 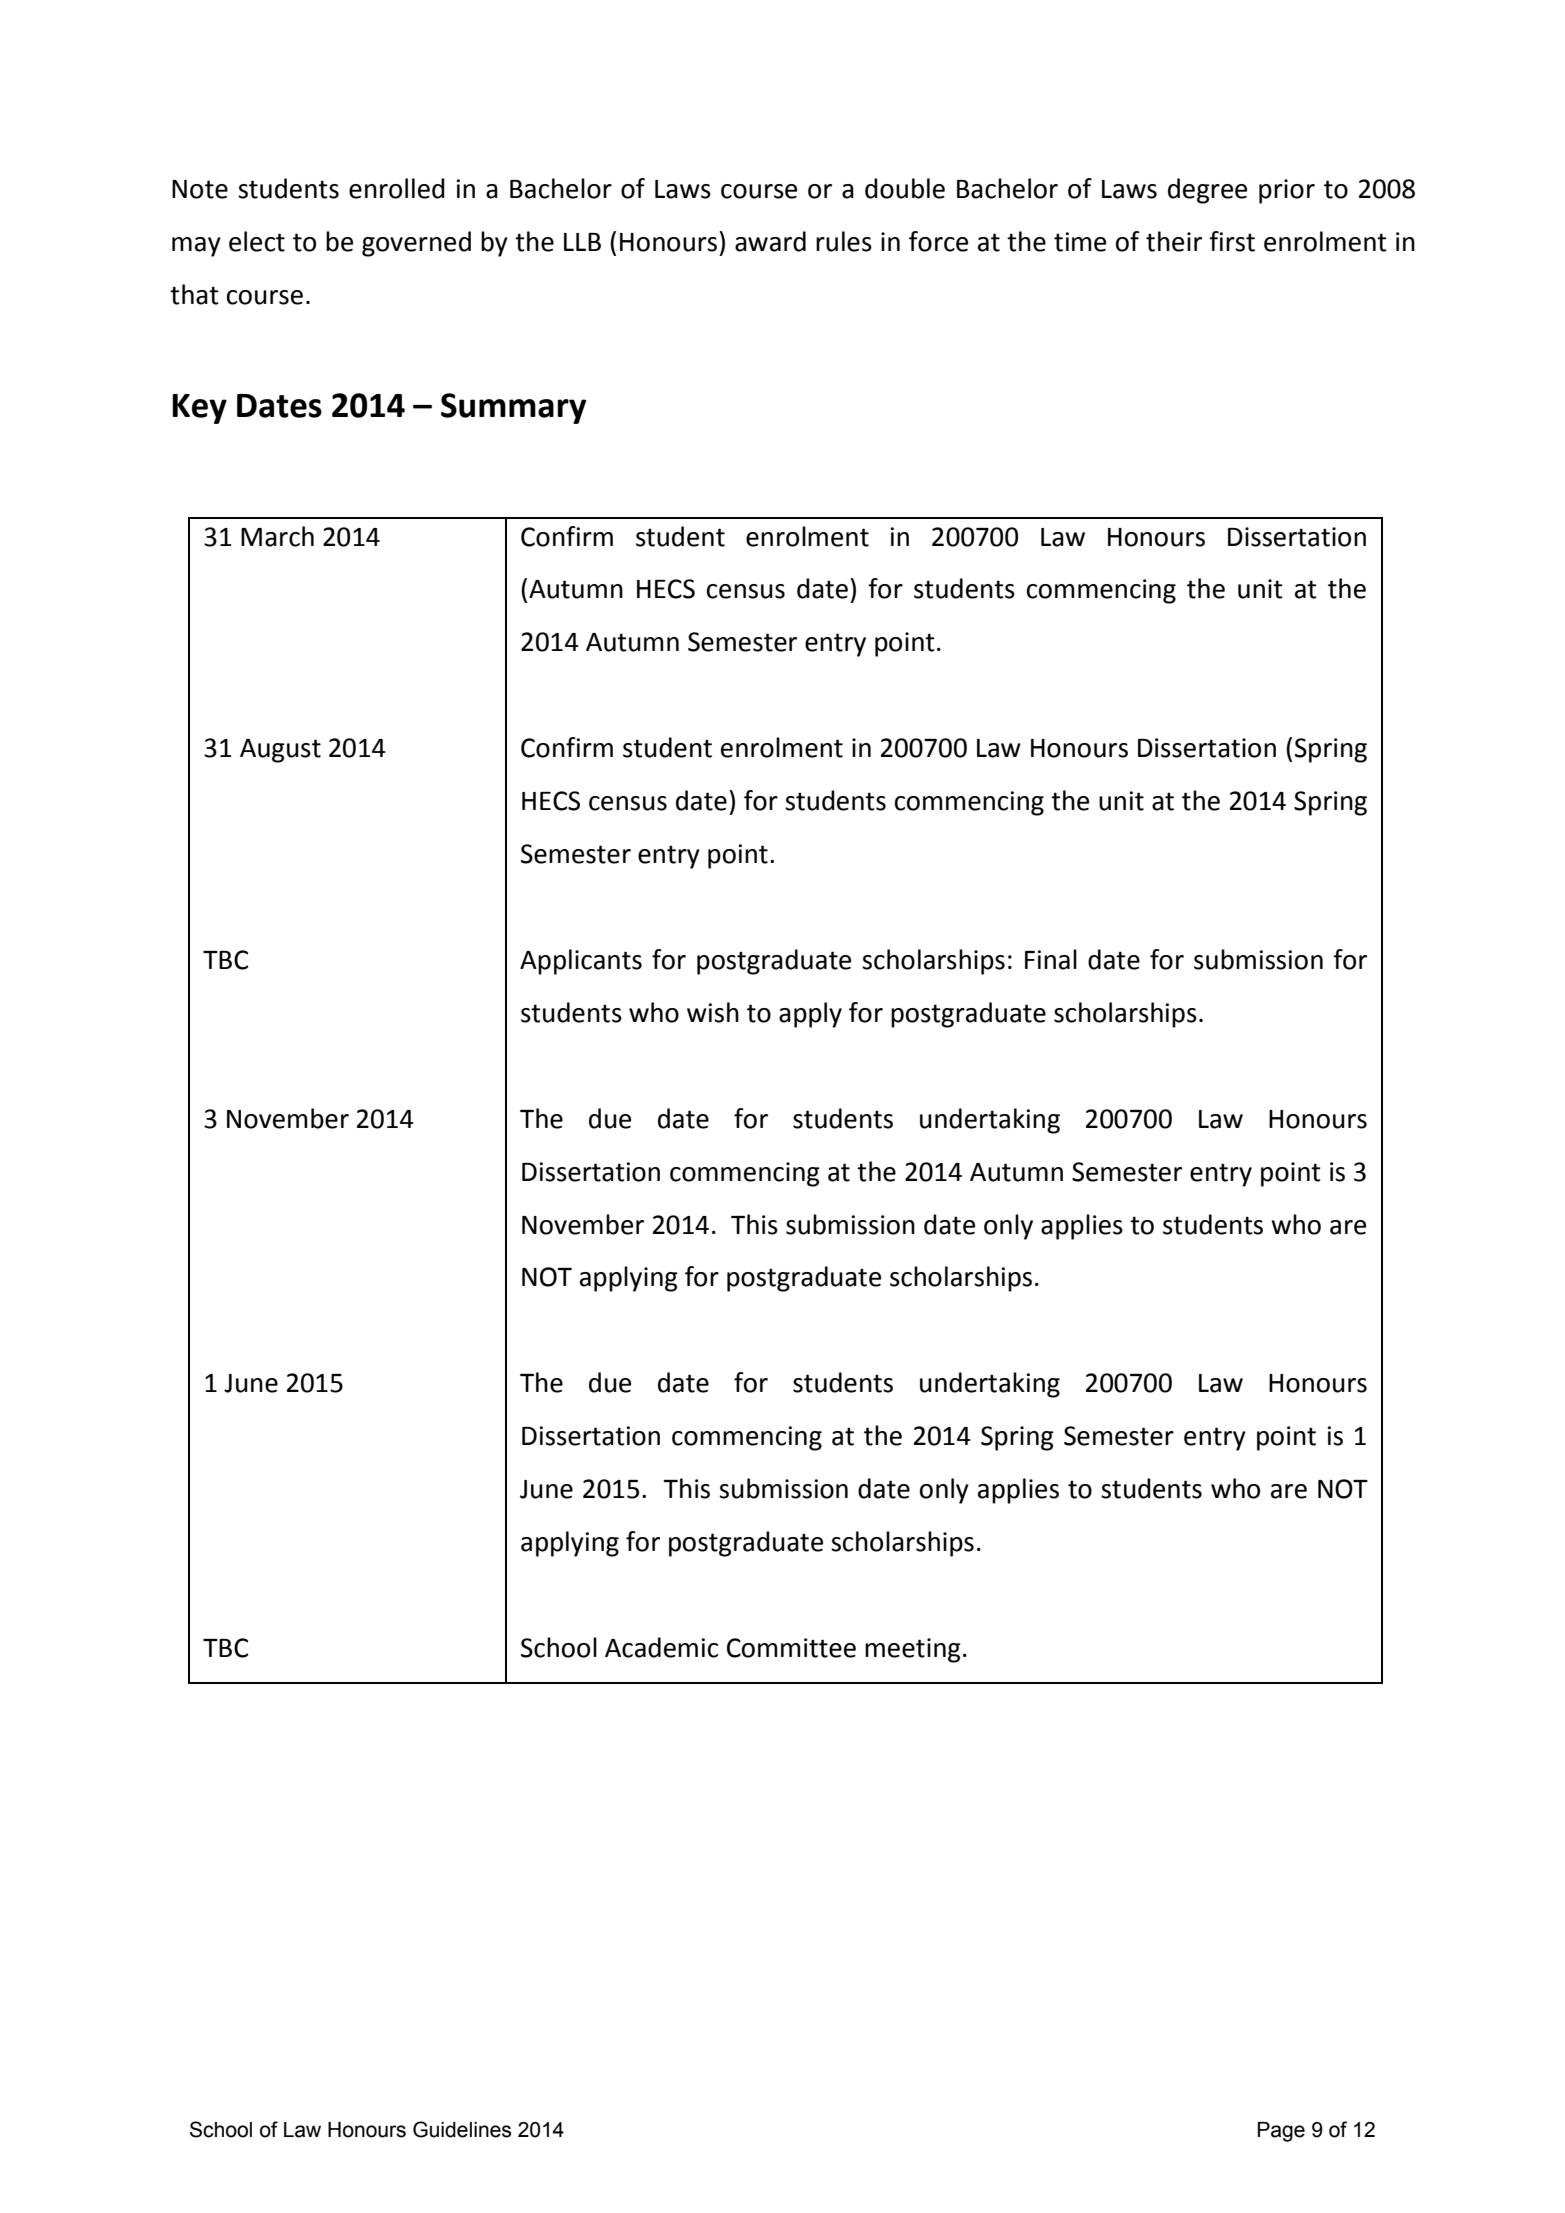 What do you see at coordinates (1281, 2132) in the page?
I see `Page` at bounding box center [1281, 2132].
